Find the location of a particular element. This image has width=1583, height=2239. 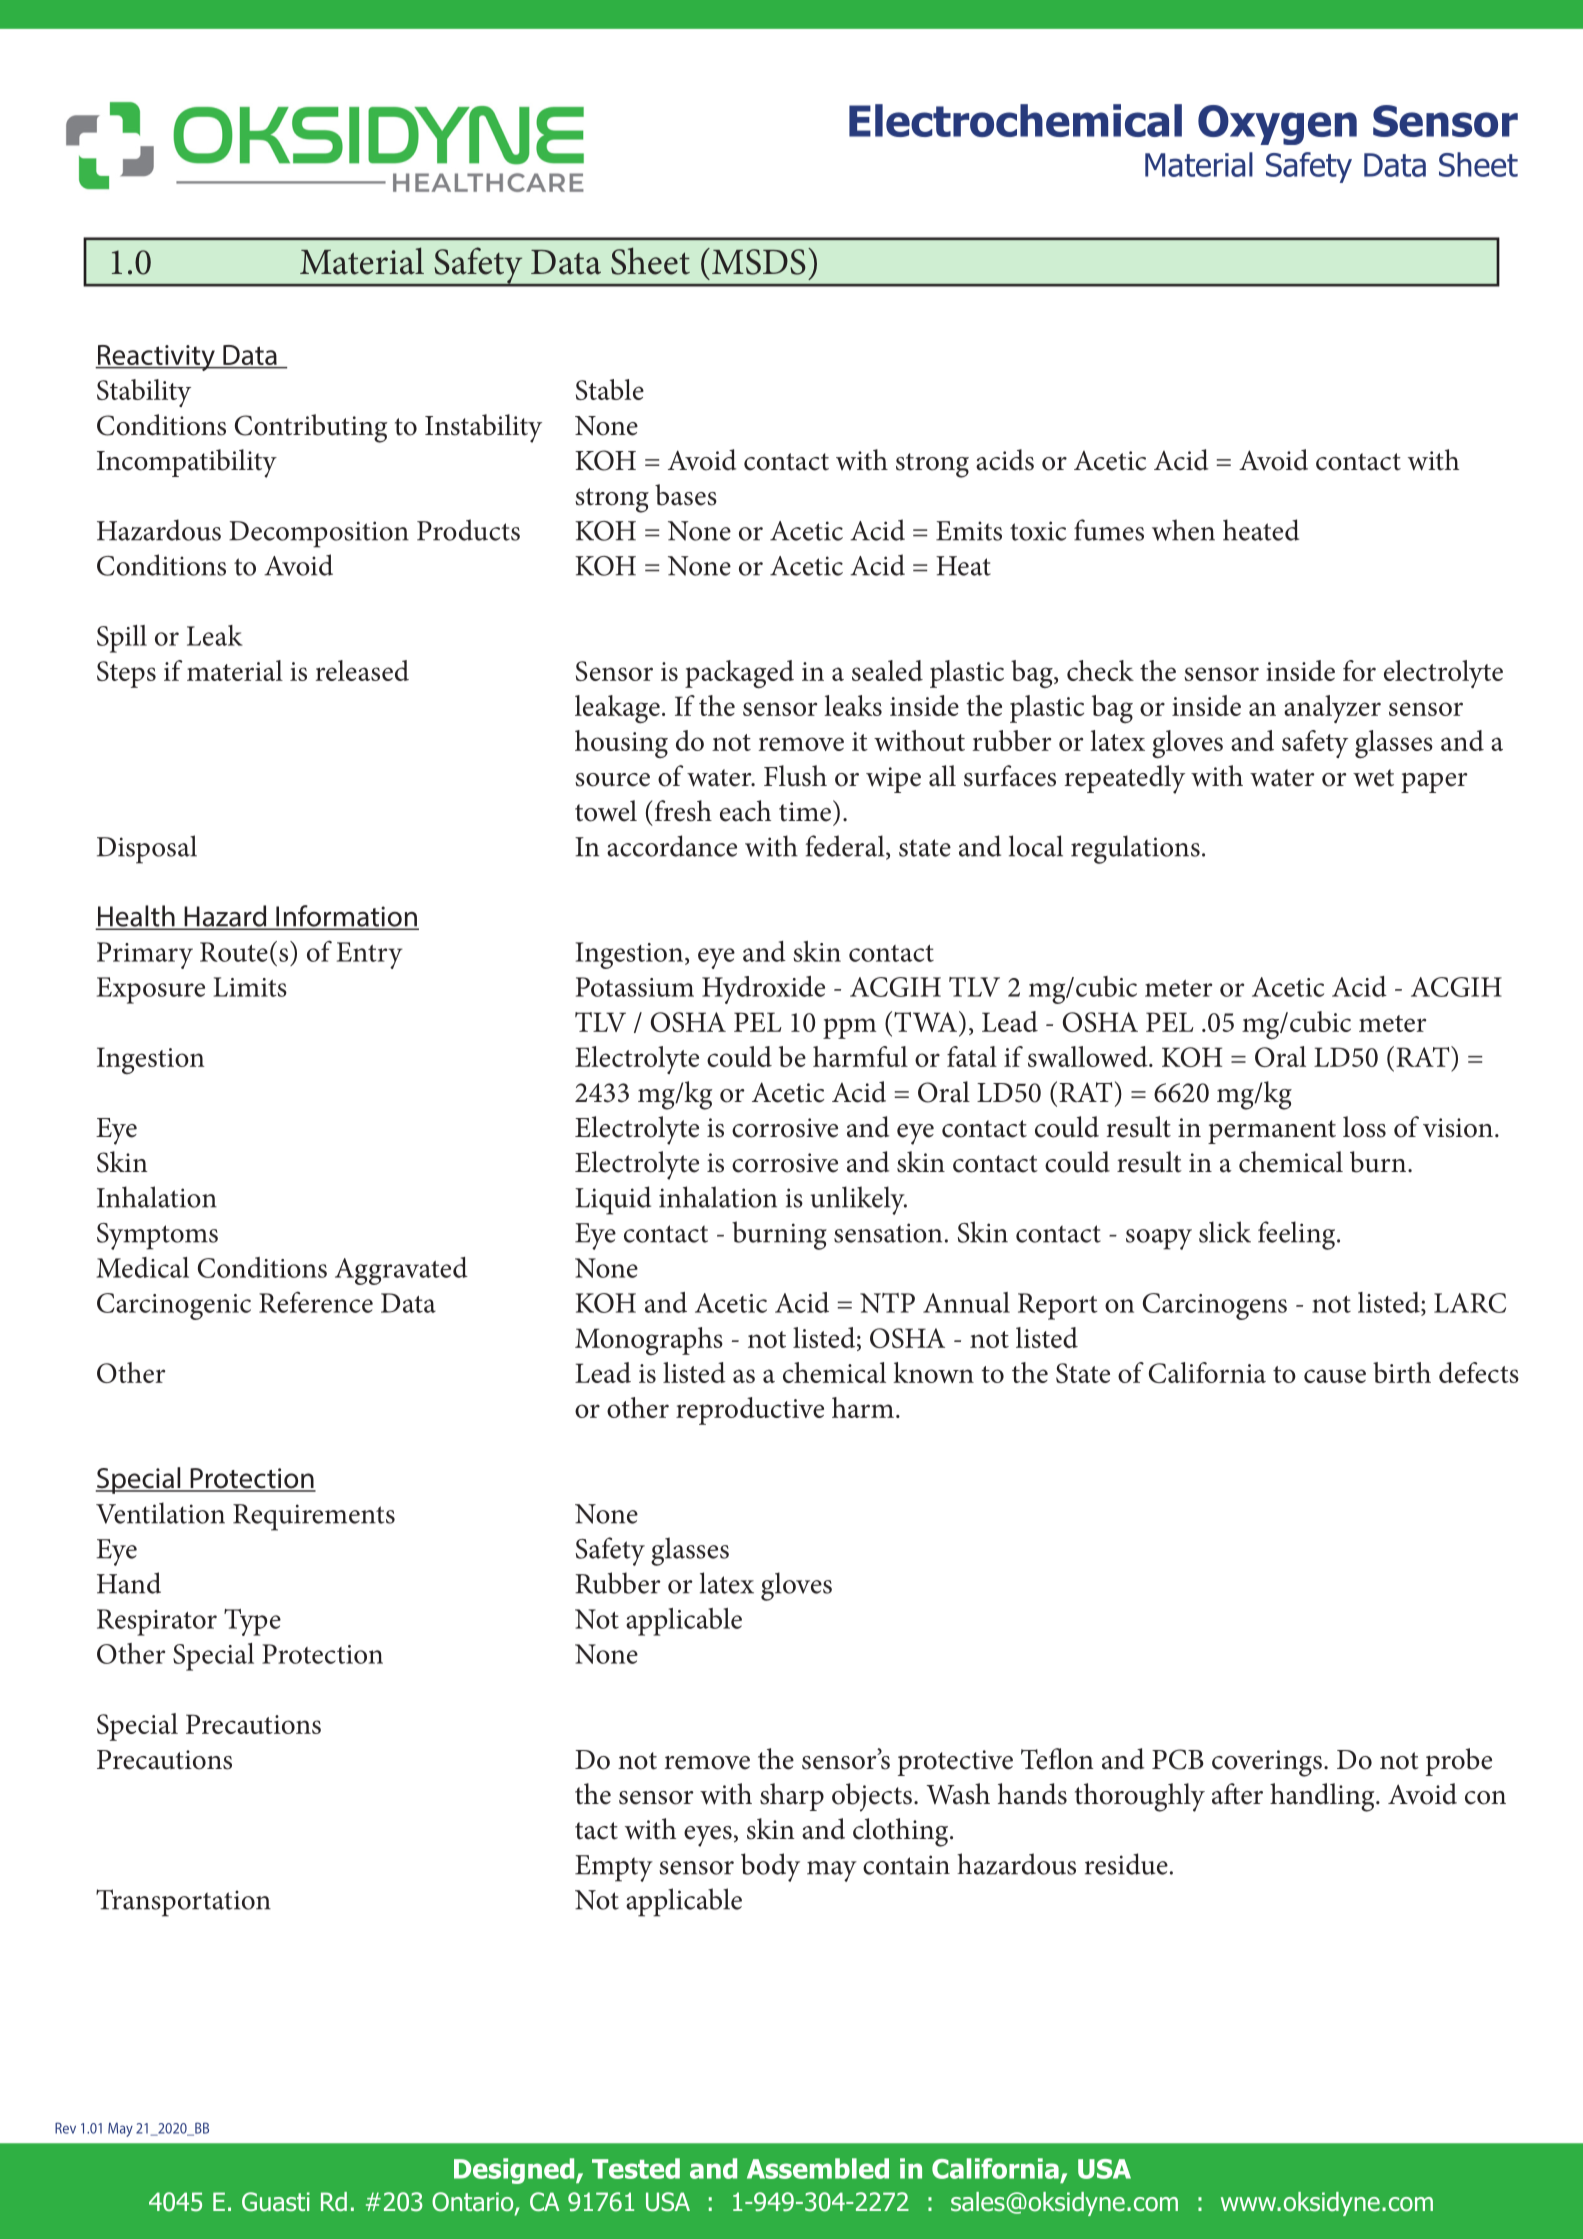

Assembled is located at coordinates (818, 2168).
